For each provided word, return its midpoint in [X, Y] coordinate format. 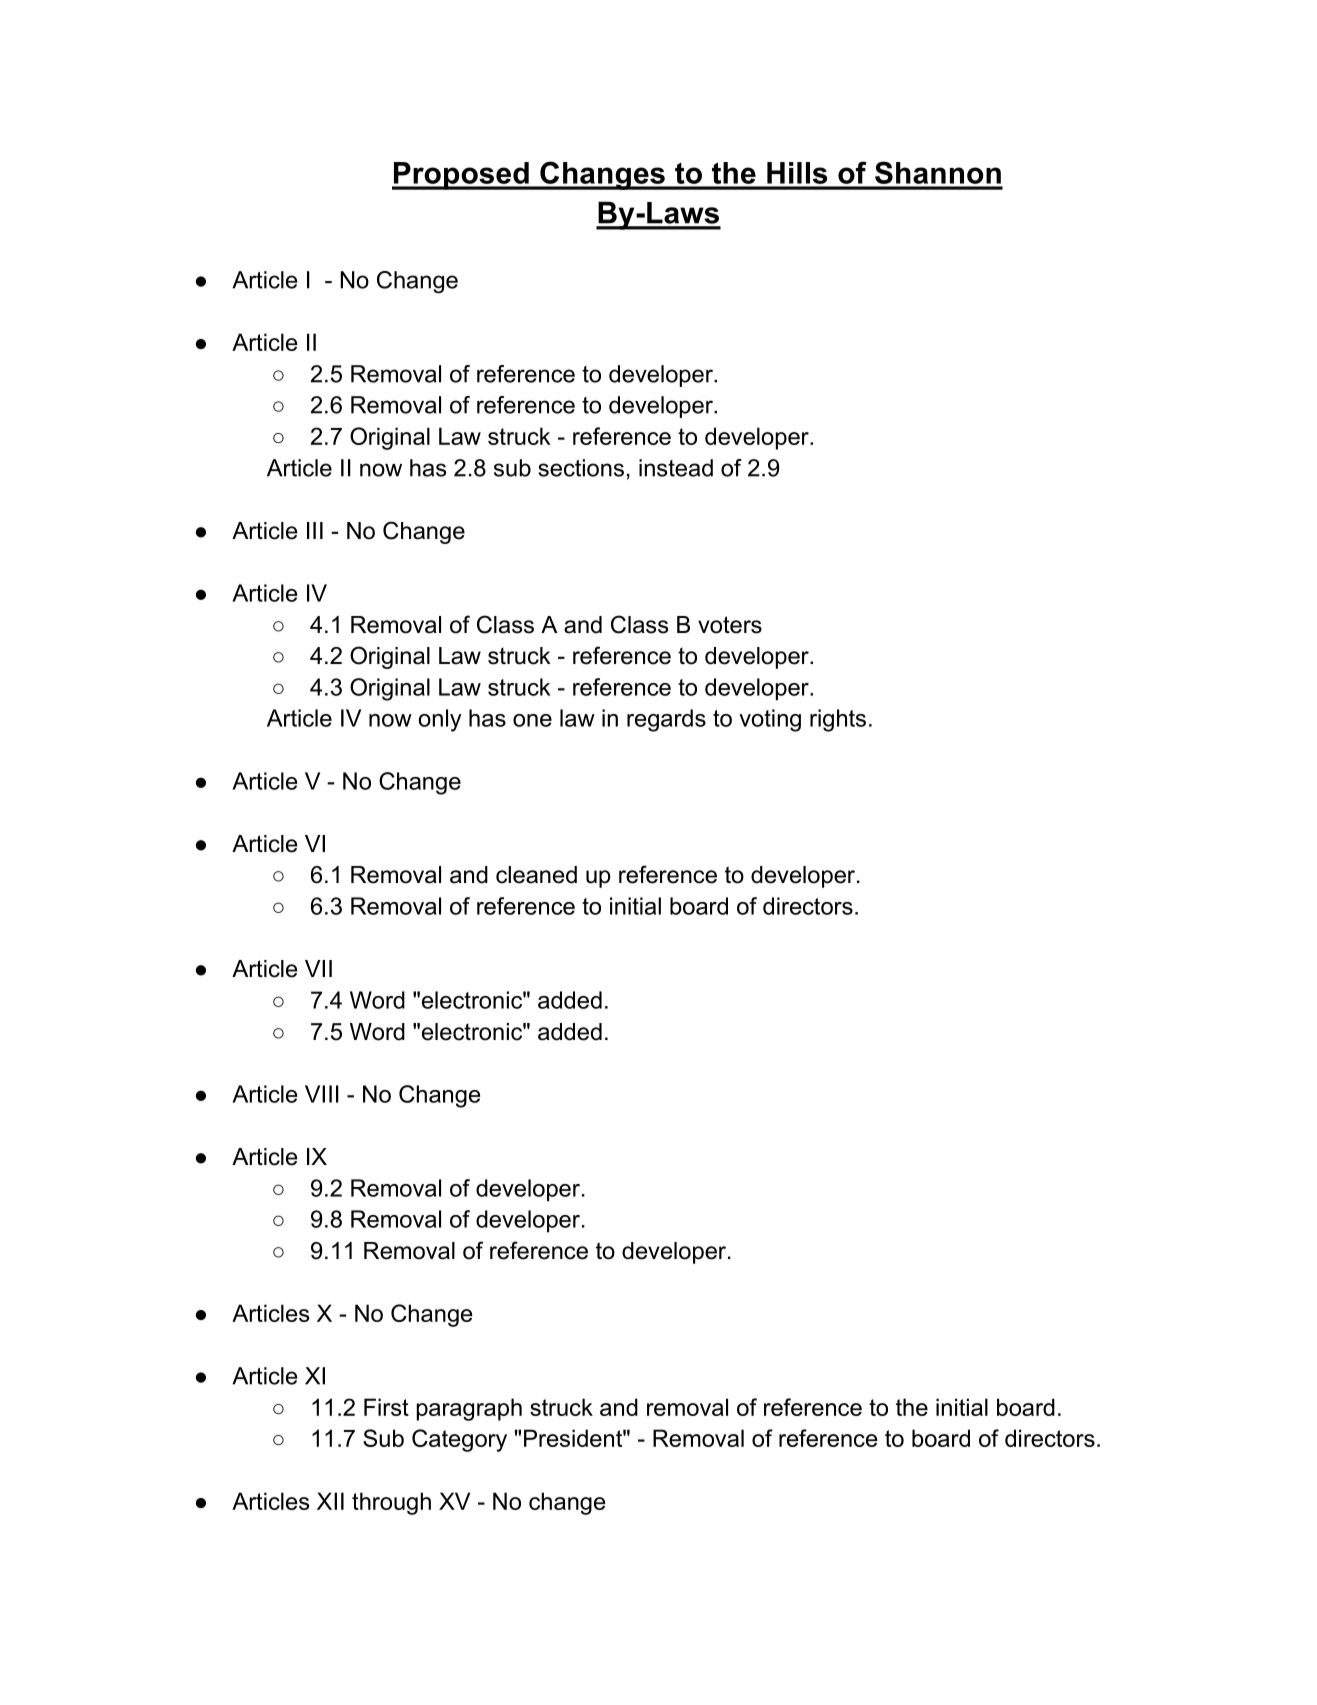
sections [581, 468]
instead [676, 468]
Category [459, 1440]
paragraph [469, 1409]
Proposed [461, 176]
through [391, 1503]
